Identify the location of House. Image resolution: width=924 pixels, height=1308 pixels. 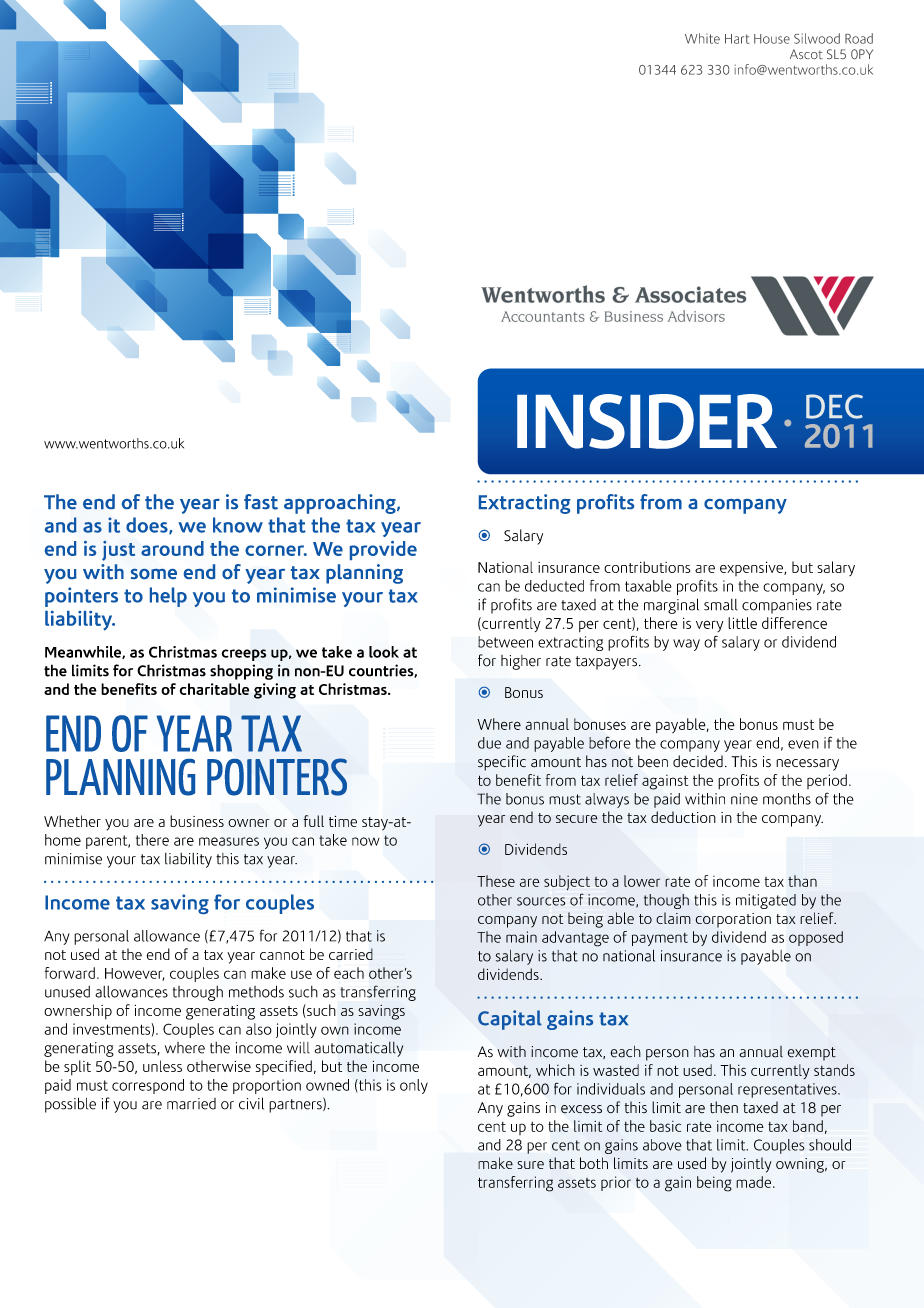
(772, 39).
